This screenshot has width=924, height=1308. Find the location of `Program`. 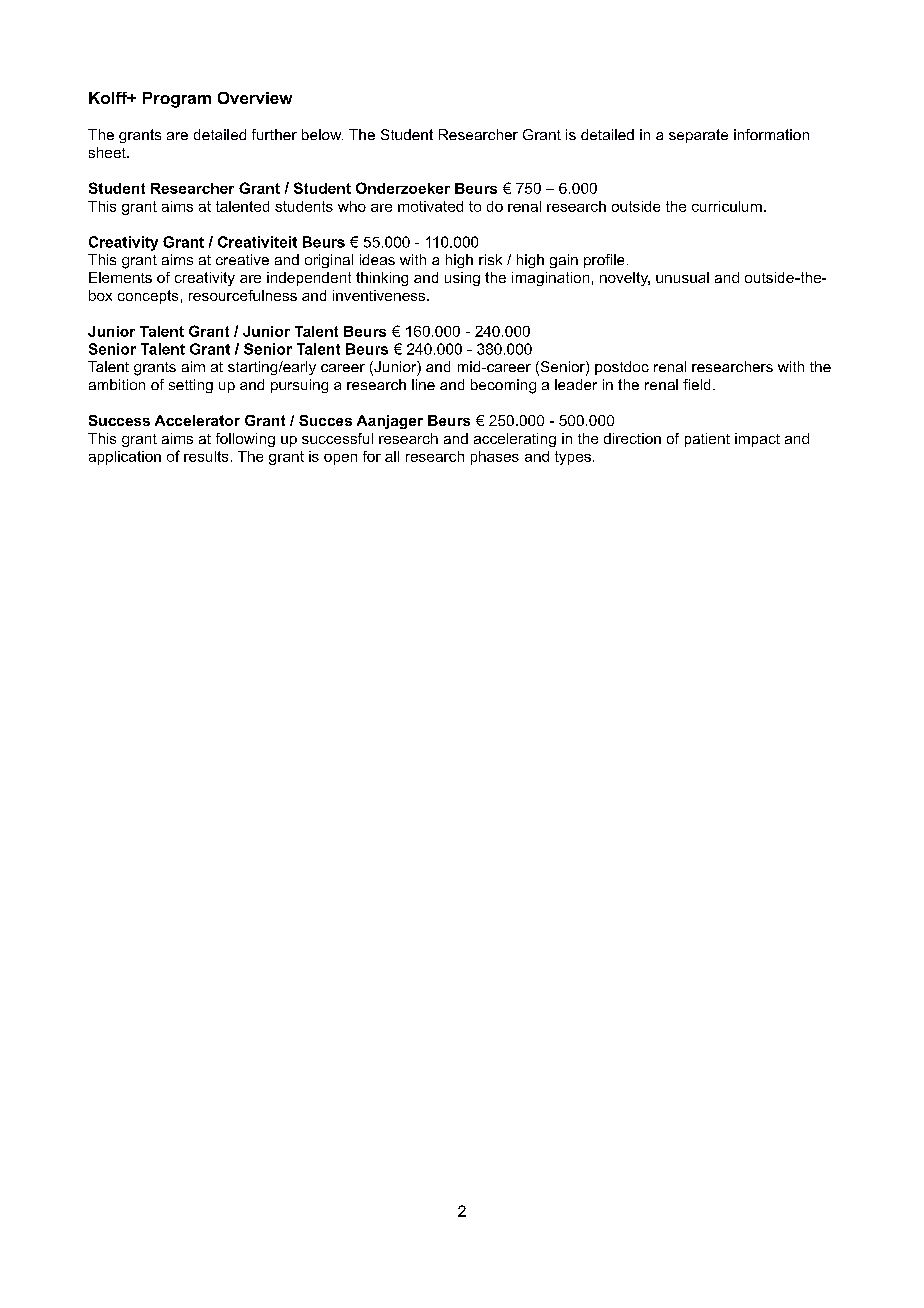

Program is located at coordinates (177, 100).
